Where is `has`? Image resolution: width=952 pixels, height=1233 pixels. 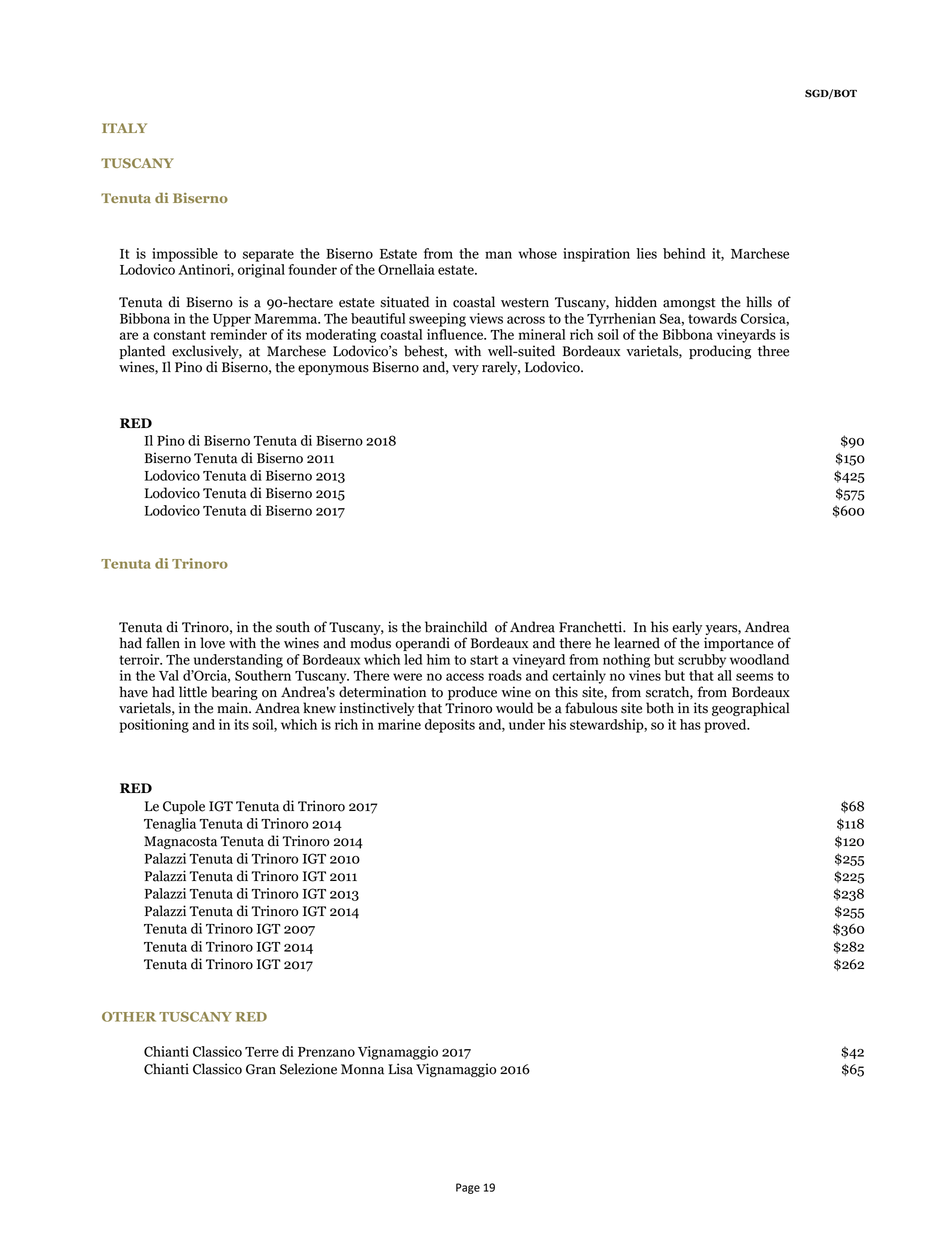 has is located at coordinates (690, 724).
